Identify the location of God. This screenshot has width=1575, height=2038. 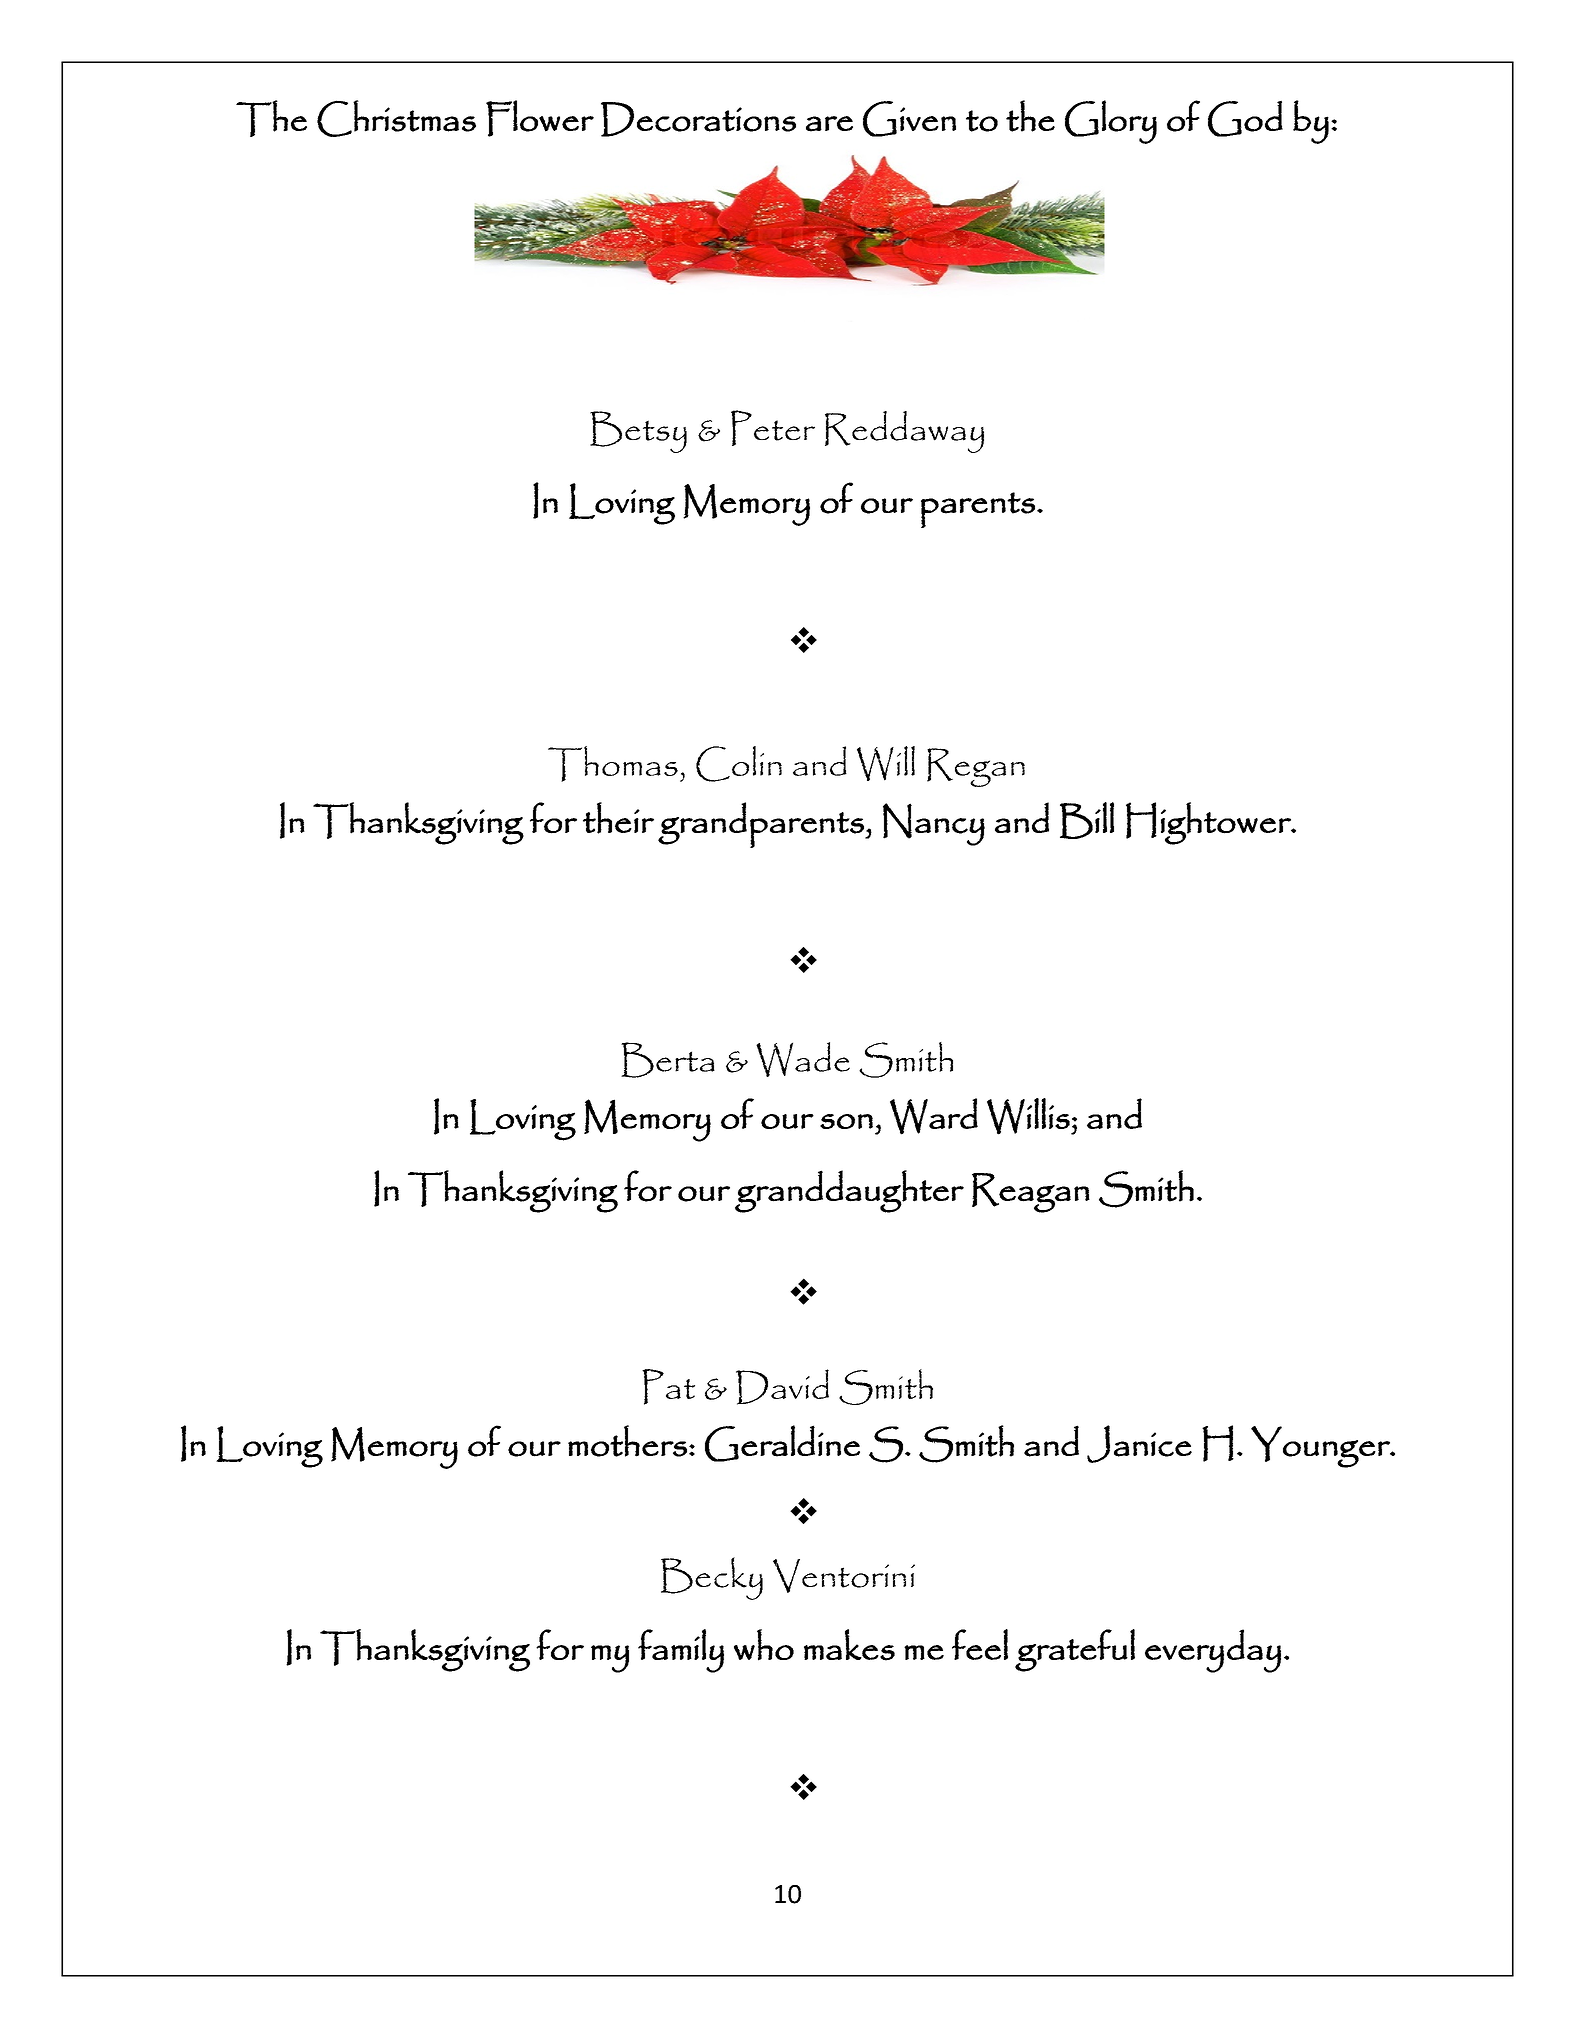
(1245, 119).
